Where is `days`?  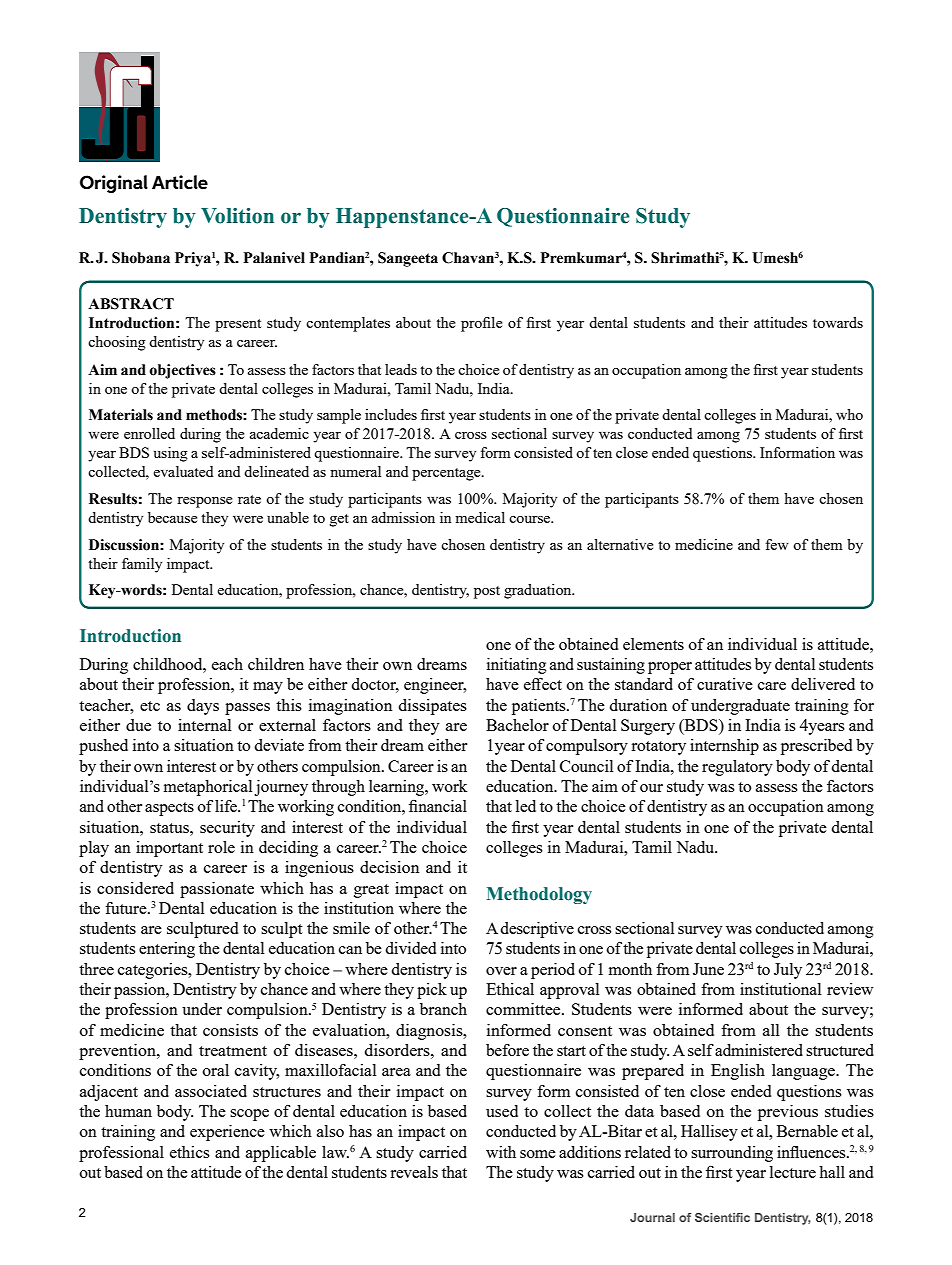
days is located at coordinates (203, 707).
